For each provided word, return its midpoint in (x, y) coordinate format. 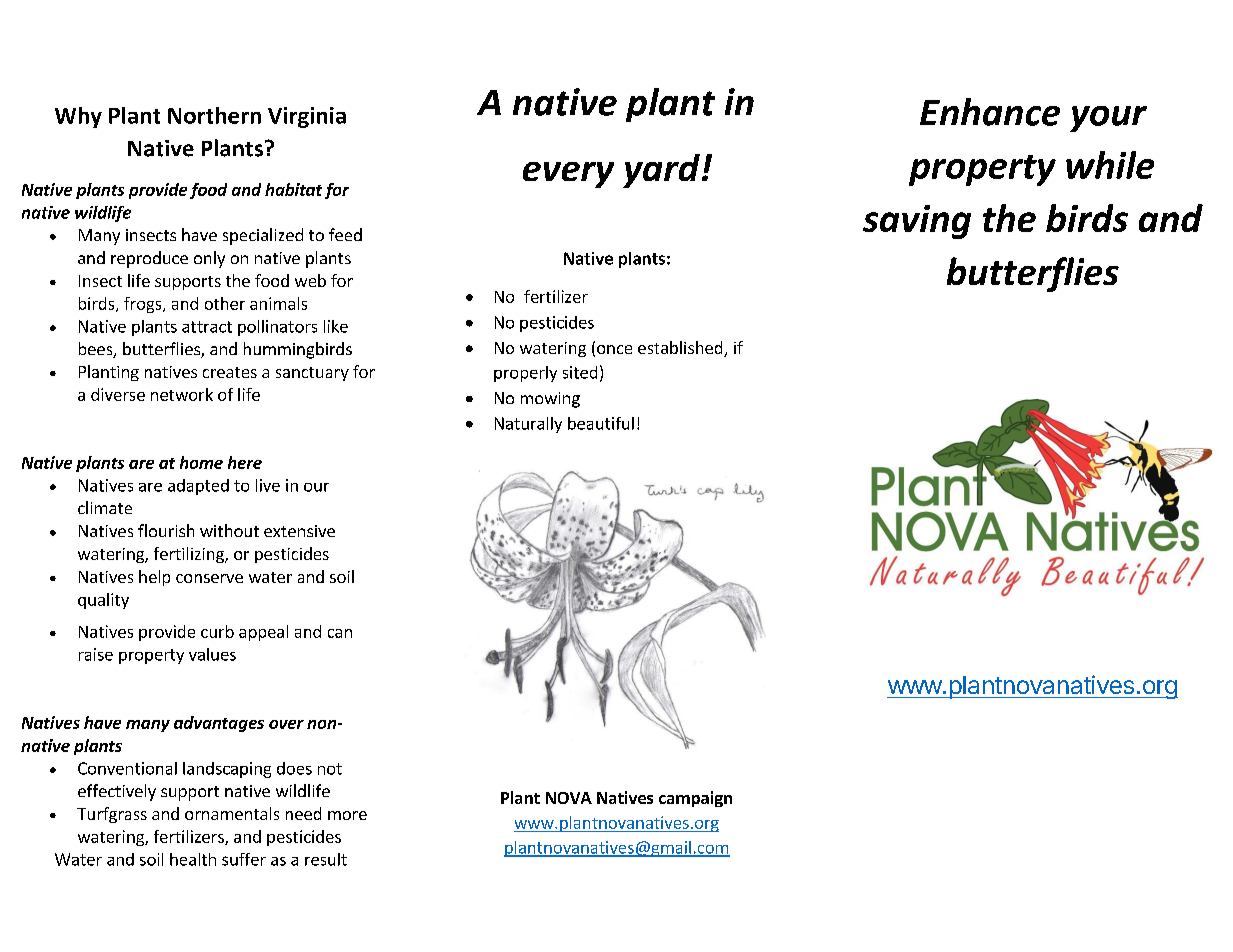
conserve (209, 578)
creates (230, 372)
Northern (214, 115)
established (681, 349)
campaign (695, 799)
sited (580, 372)
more (347, 815)
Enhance (990, 112)
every (568, 175)
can (340, 633)
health (193, 859)
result (326, 859)
